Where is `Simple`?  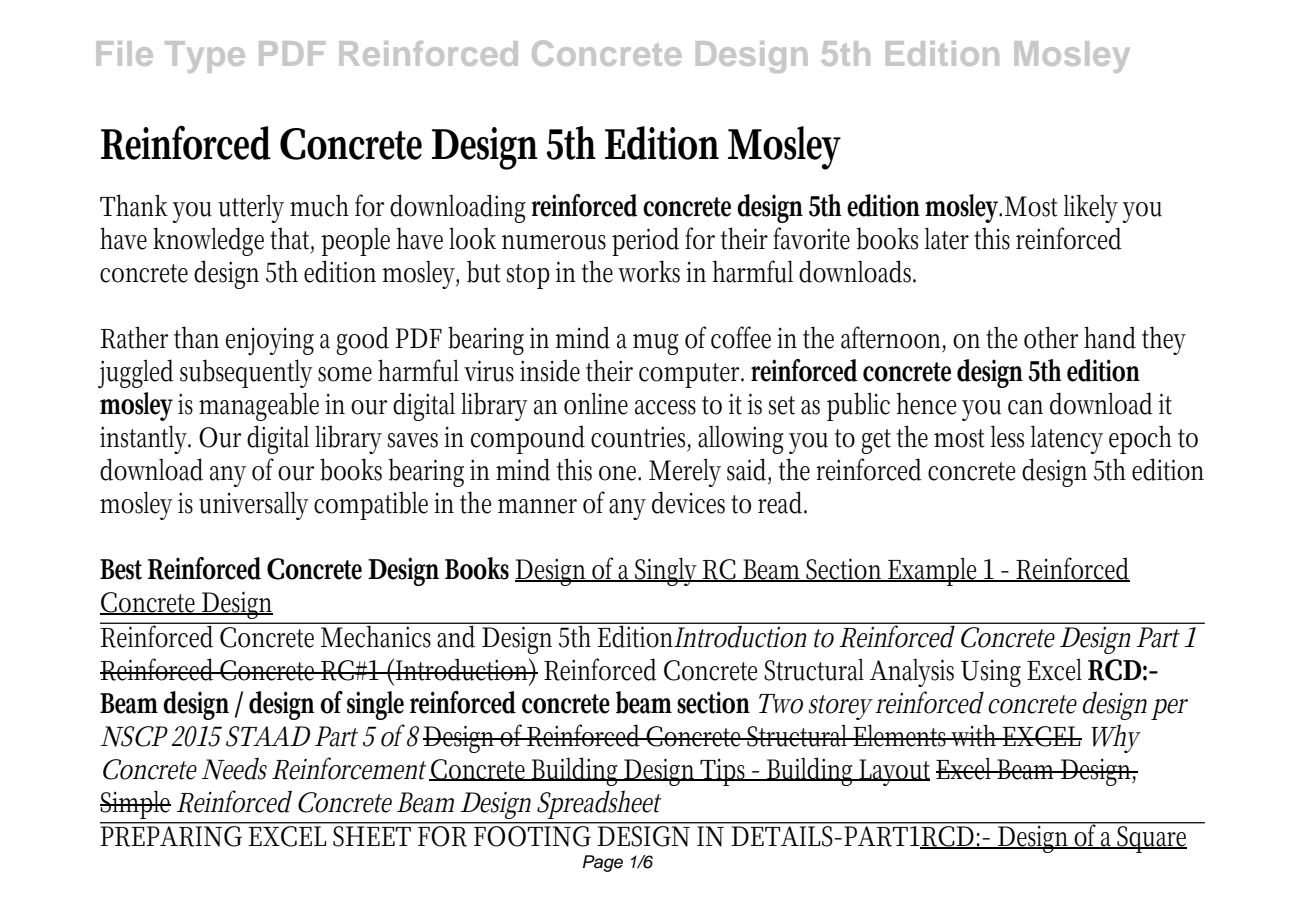 Simple is located at coordinates (135, 804).
